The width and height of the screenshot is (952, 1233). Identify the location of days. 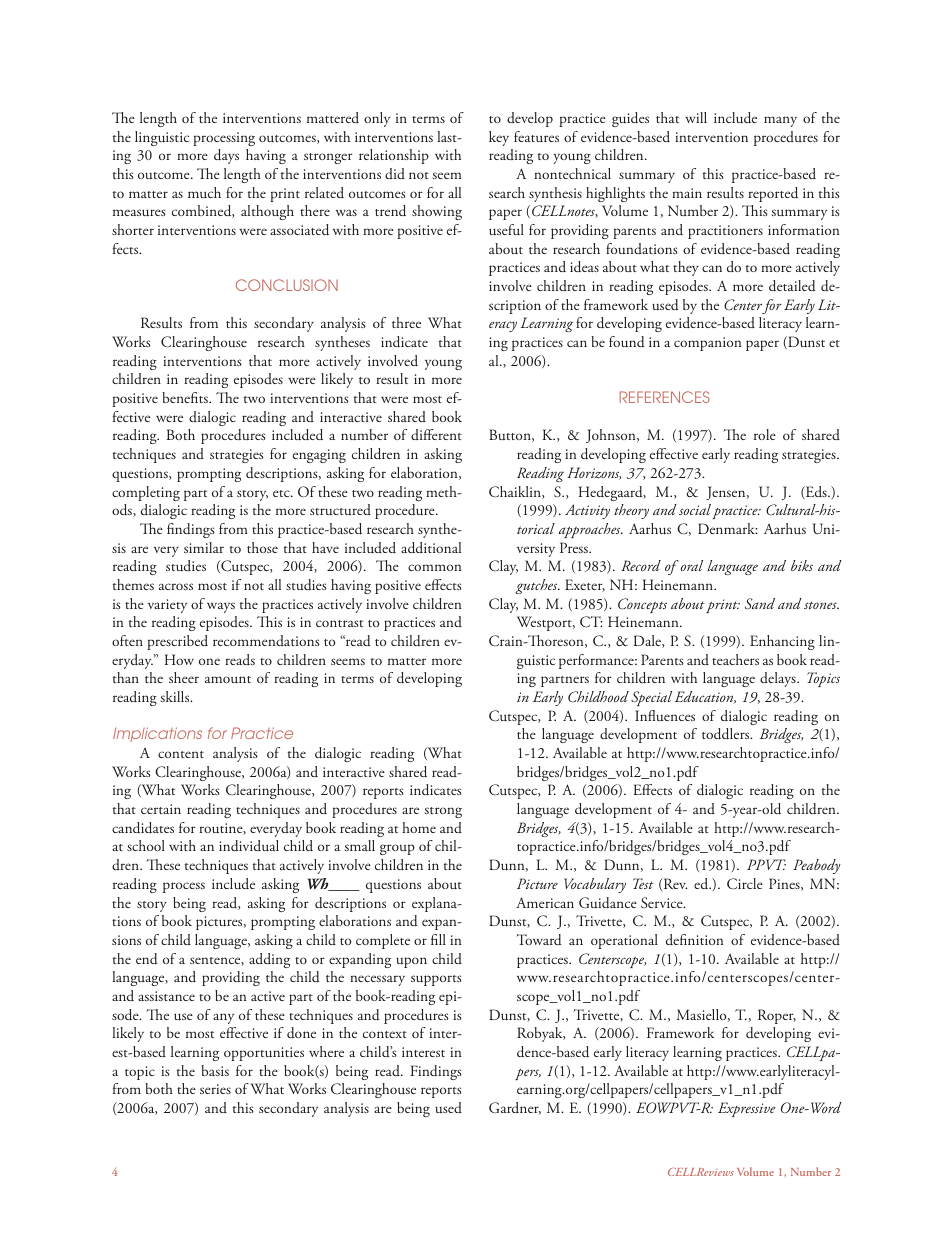
(226, 156).
